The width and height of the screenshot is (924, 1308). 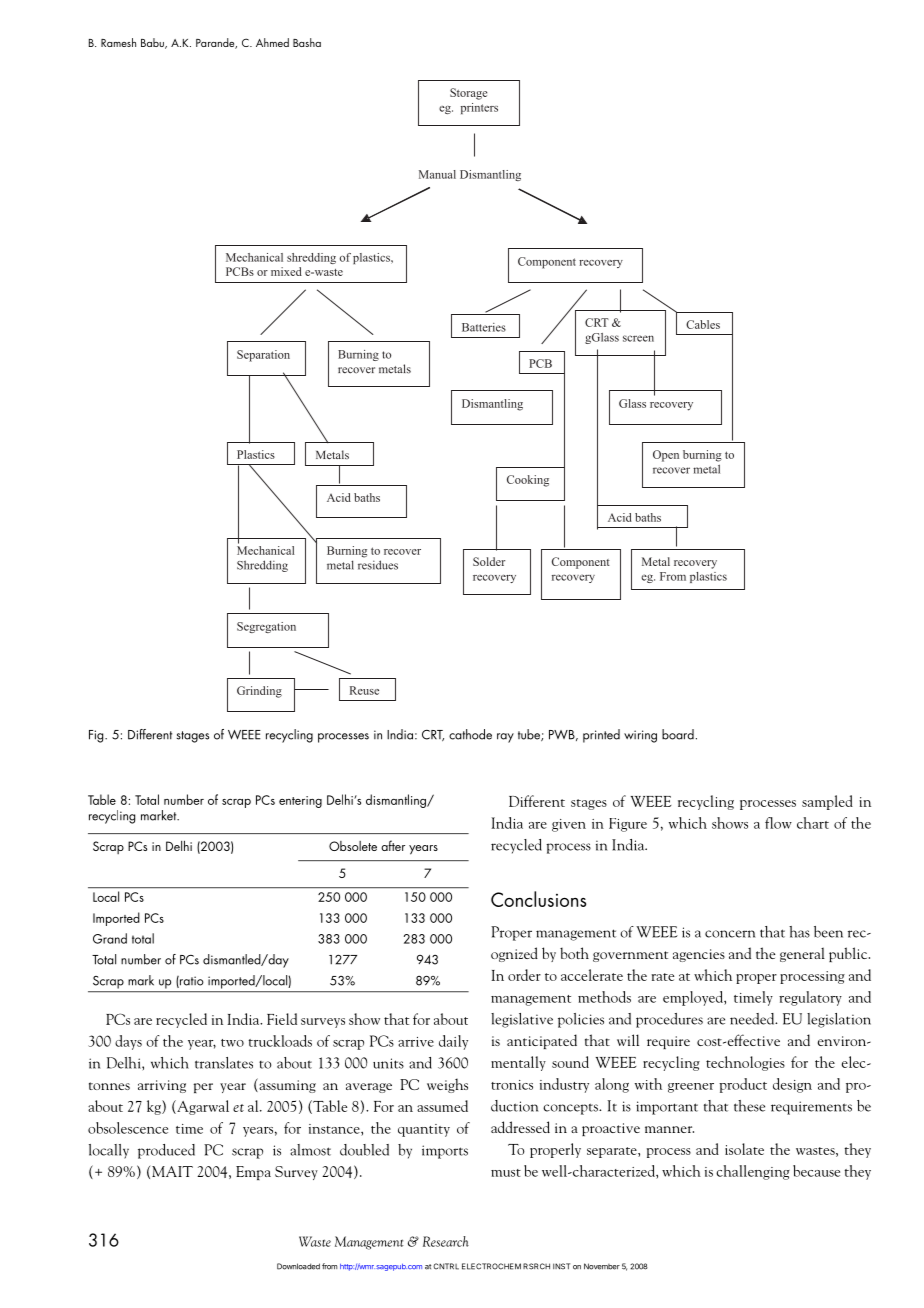 What do you see at coordinates (110, 938) in the screenshot?
I see `Grand` at bounding box center [110, 938].
